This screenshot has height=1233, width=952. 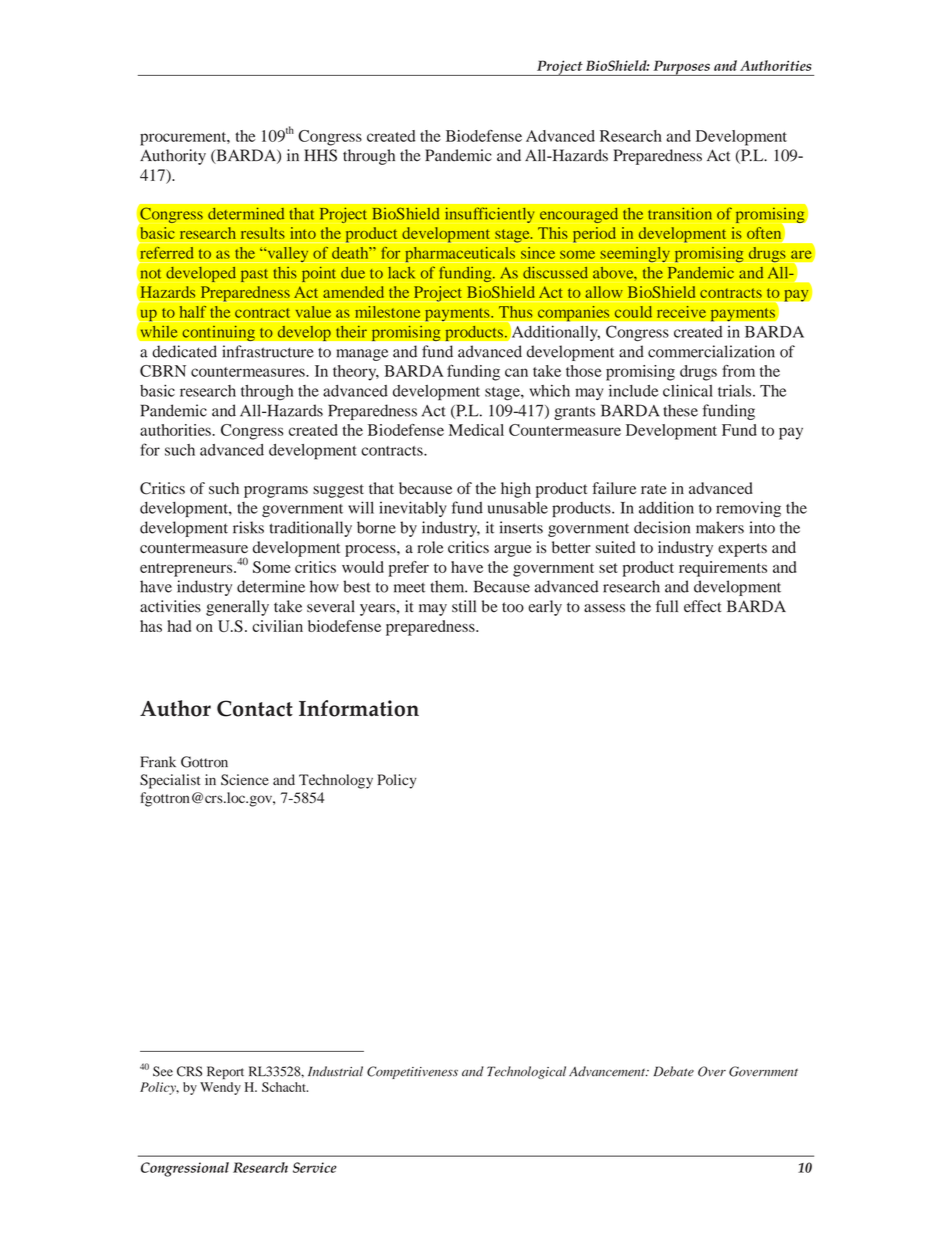 I want to click on HHS, so click(x=320, y=155).
